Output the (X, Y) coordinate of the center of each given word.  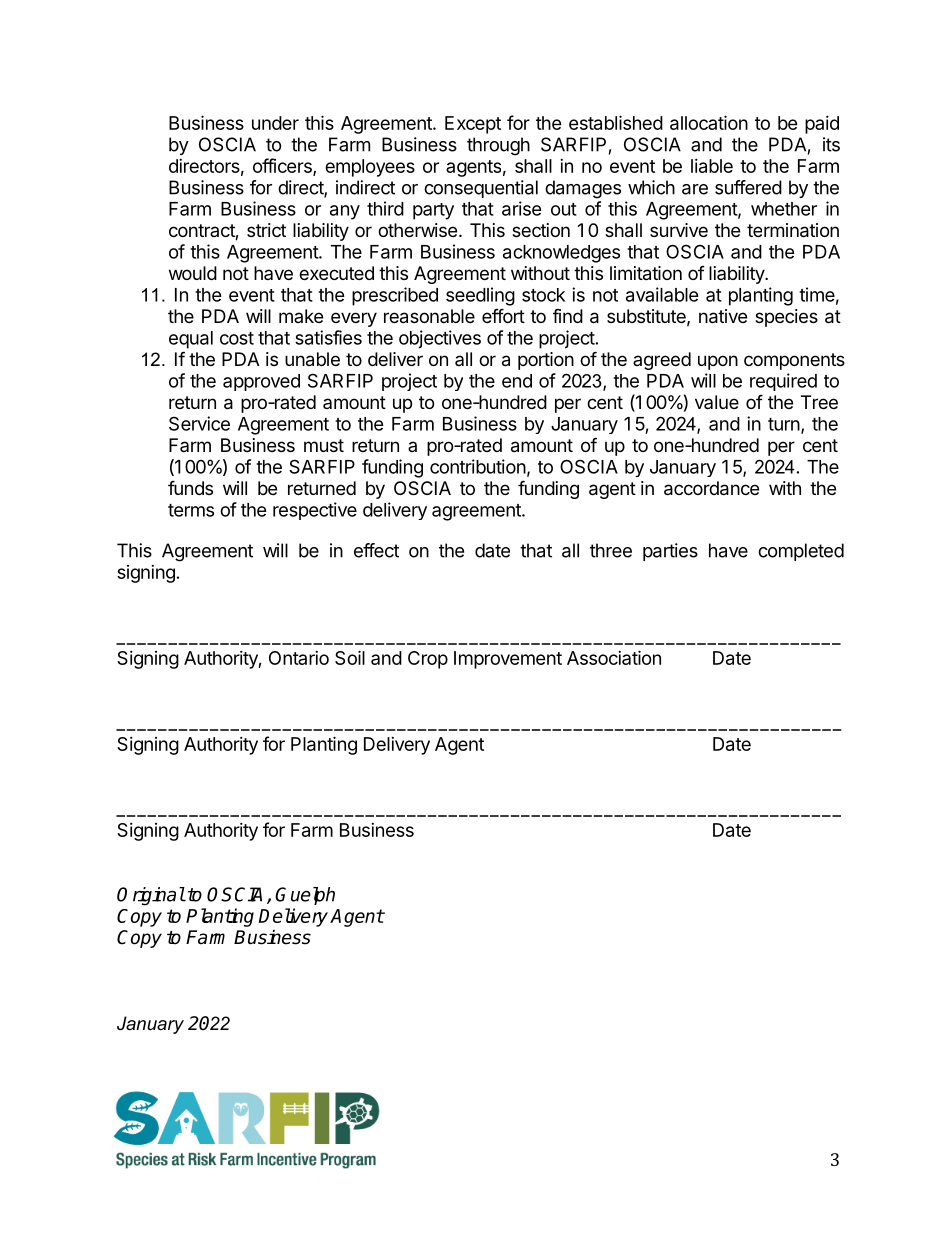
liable (712, 166)
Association (614, 657)
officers (283, 166)
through (498, 146)
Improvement (508, 660)
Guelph (305, 896)
